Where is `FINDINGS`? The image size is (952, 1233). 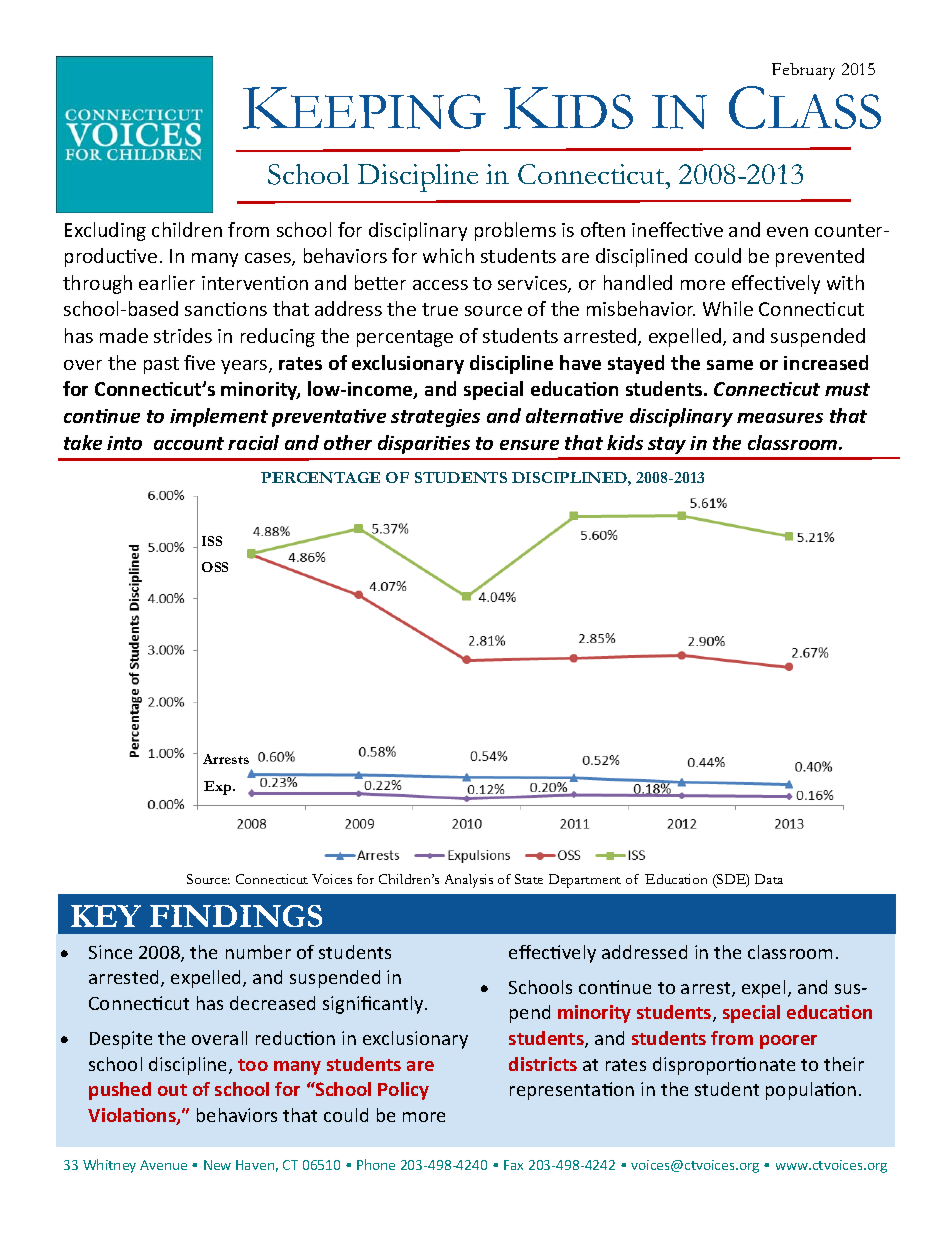 FINDINGS is located at coordinates (236, 916).
